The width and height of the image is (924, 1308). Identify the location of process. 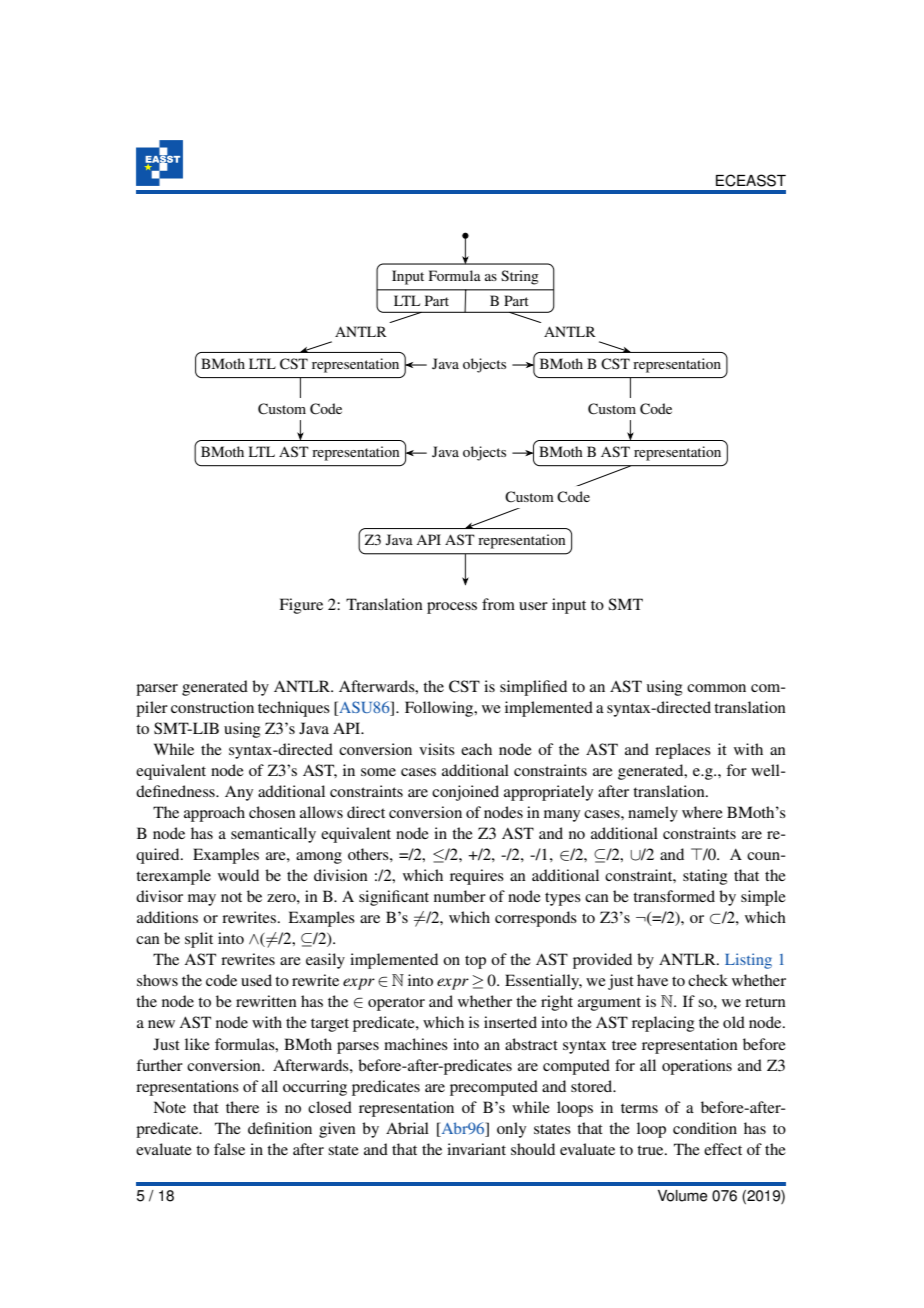
(452, 608).
